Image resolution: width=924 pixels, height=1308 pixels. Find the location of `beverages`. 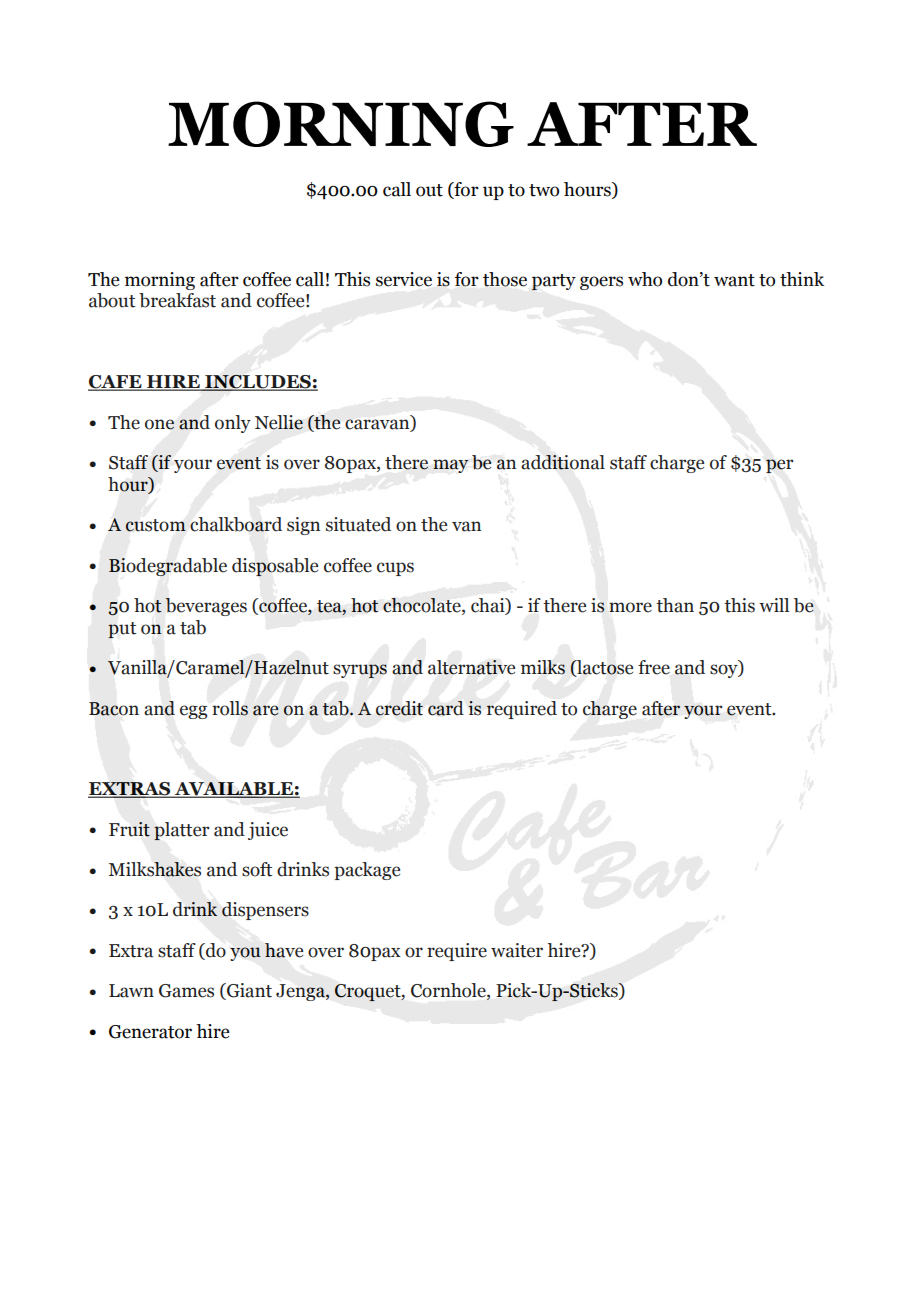

beverages is located at coordinates (206, 607).
